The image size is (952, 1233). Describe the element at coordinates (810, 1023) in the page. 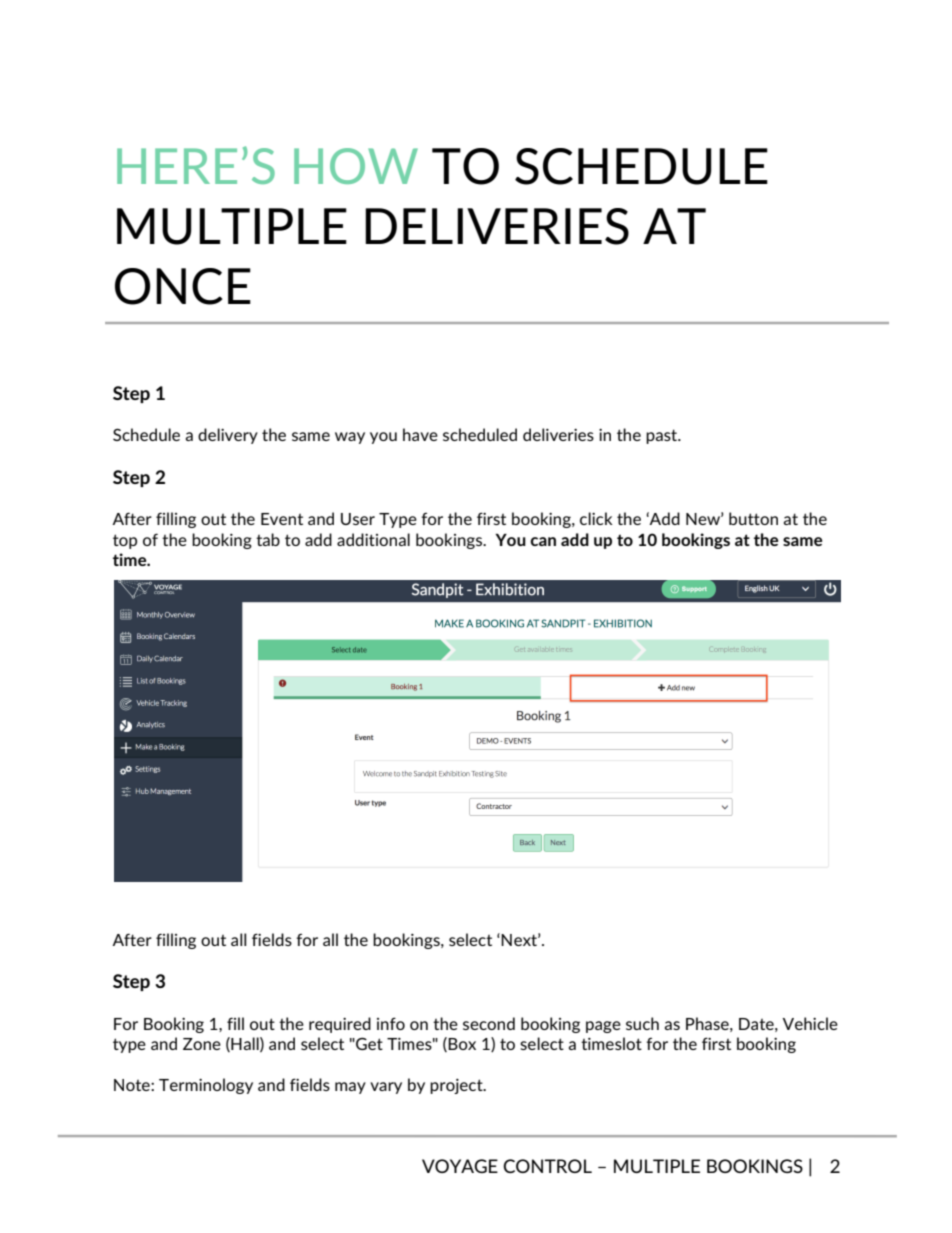

I see `Vehicle` at that location.
